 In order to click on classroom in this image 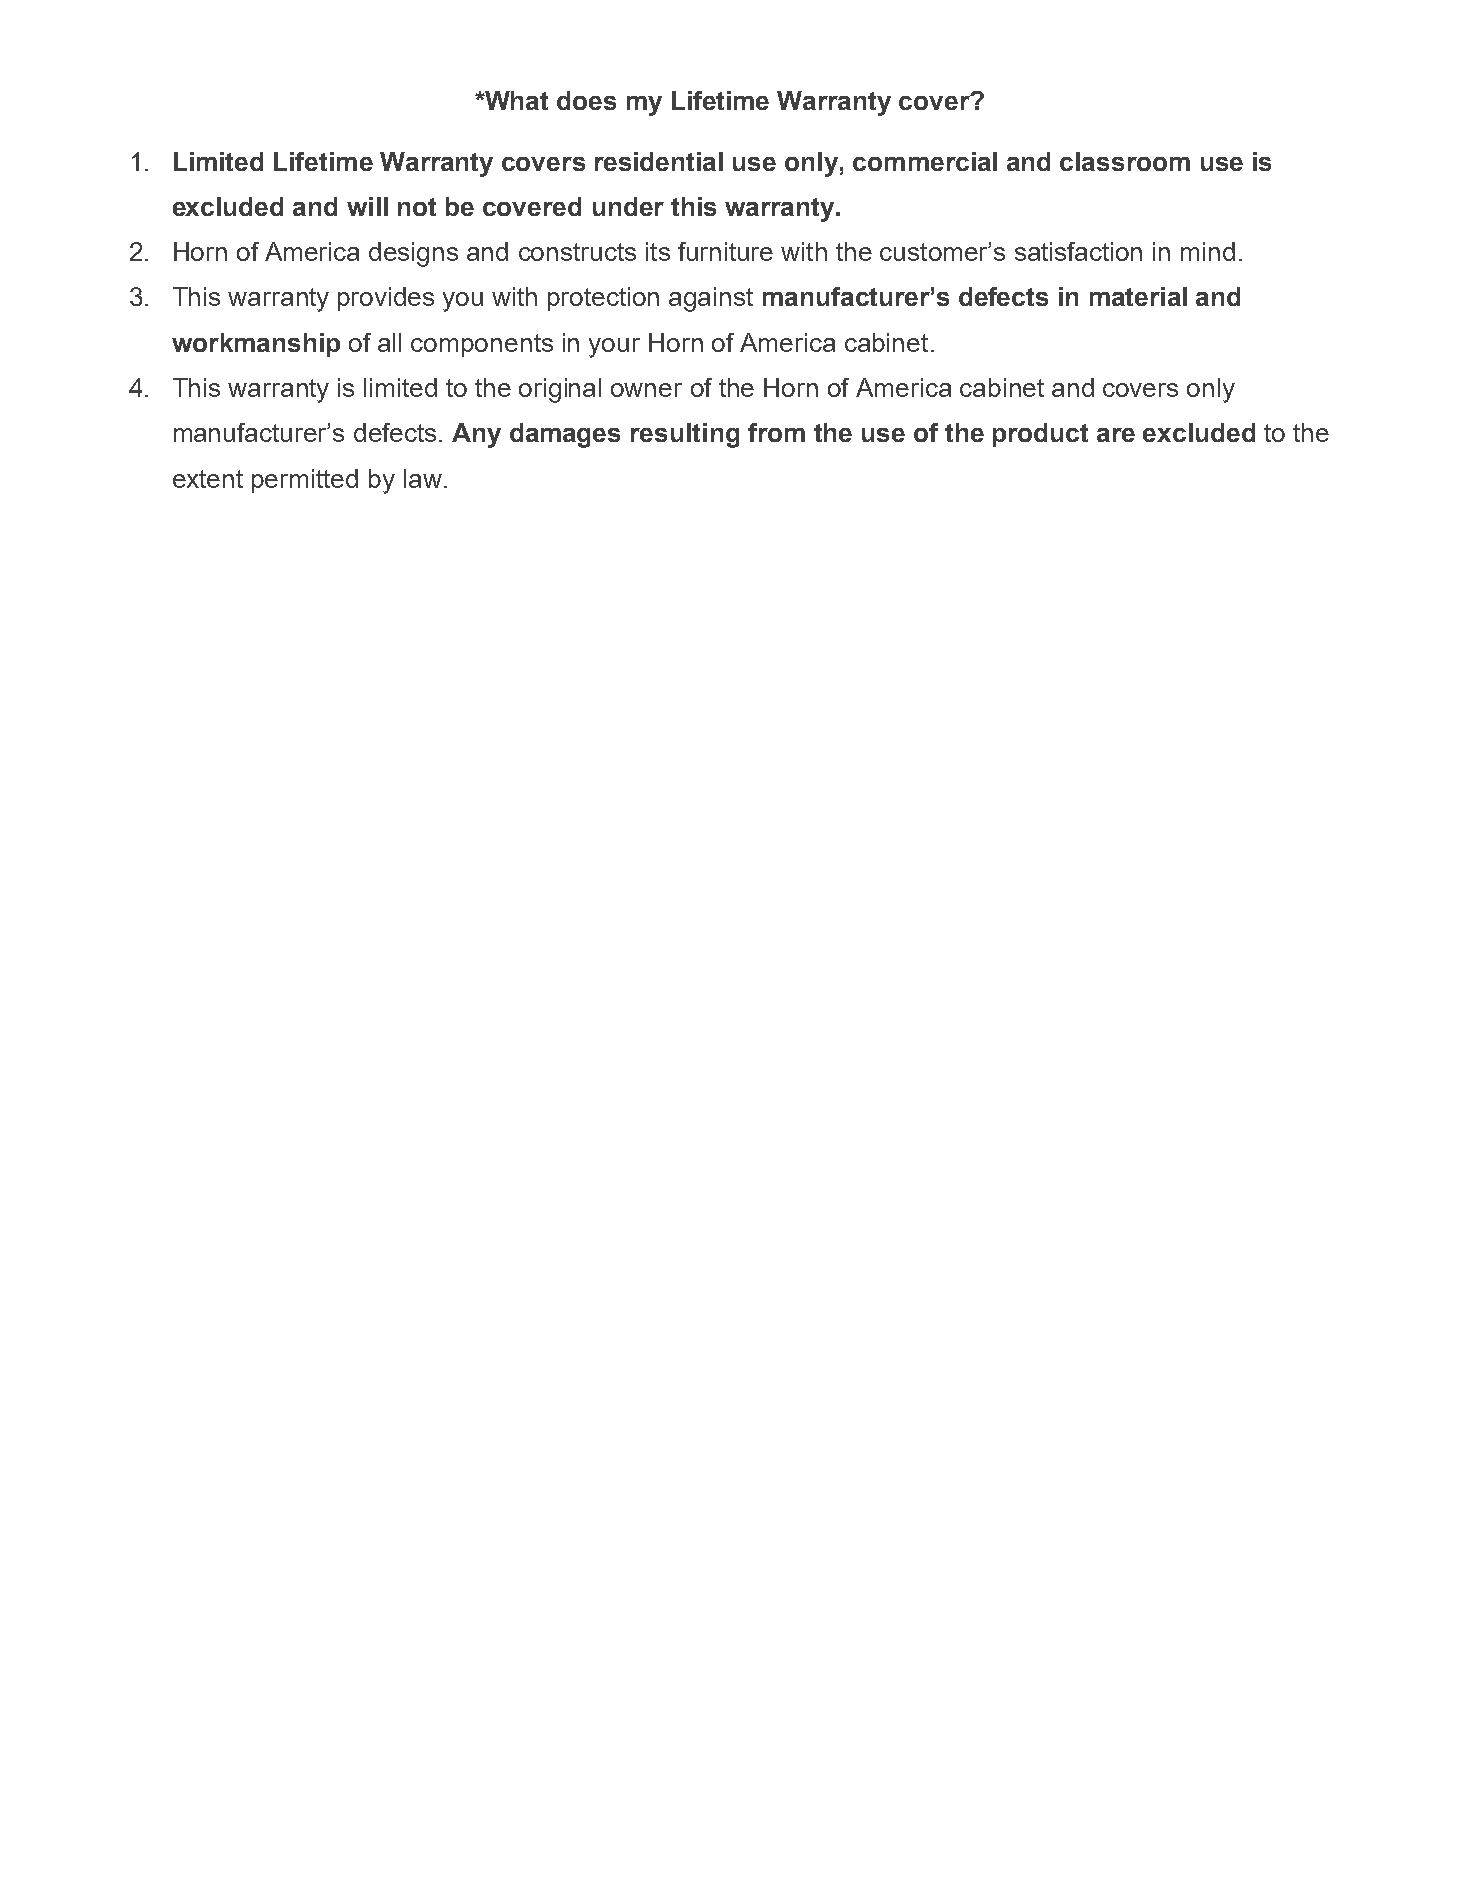, I will do `click(1125, 161)`.
